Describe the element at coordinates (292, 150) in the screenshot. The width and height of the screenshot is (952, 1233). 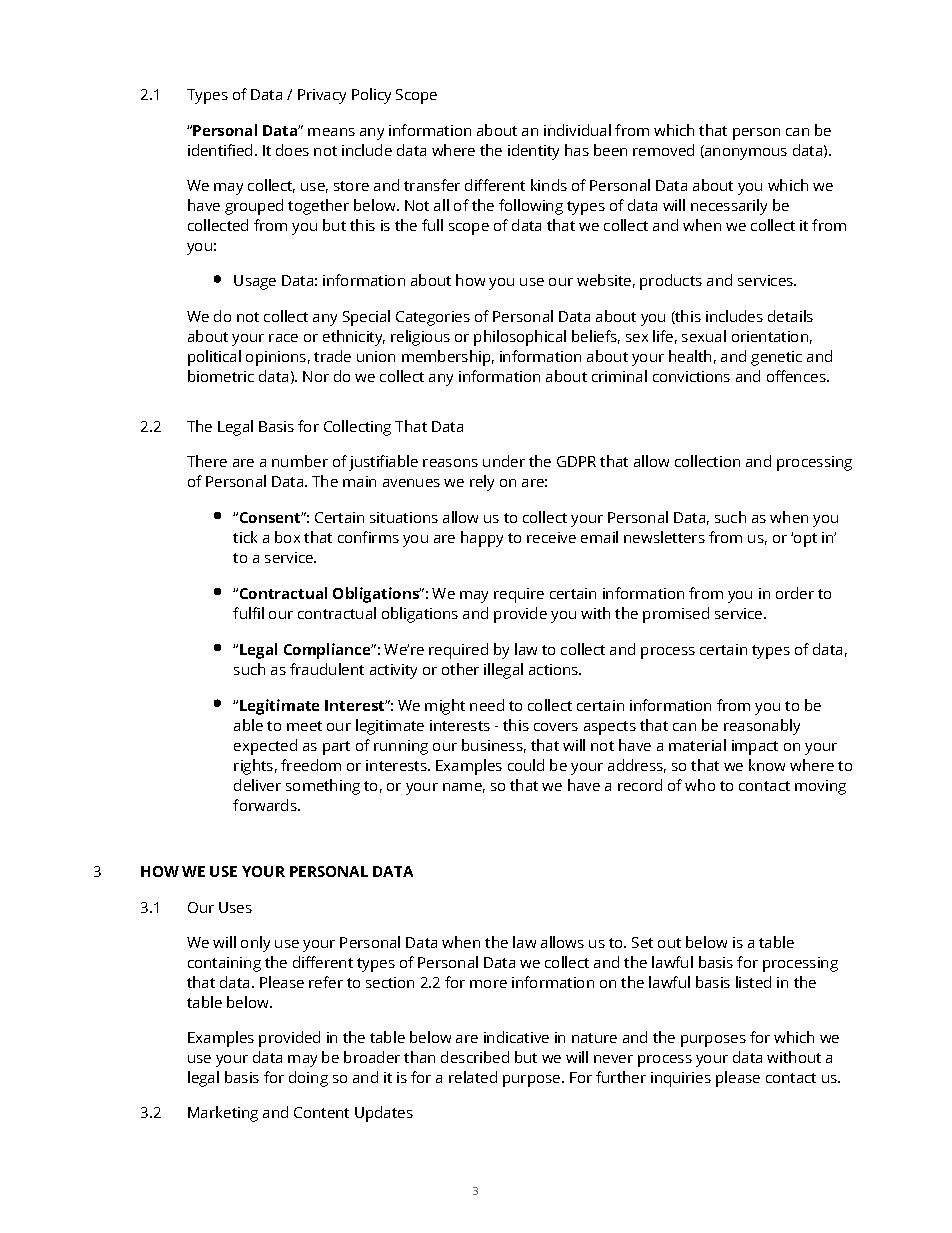
I see `does` at that location.
